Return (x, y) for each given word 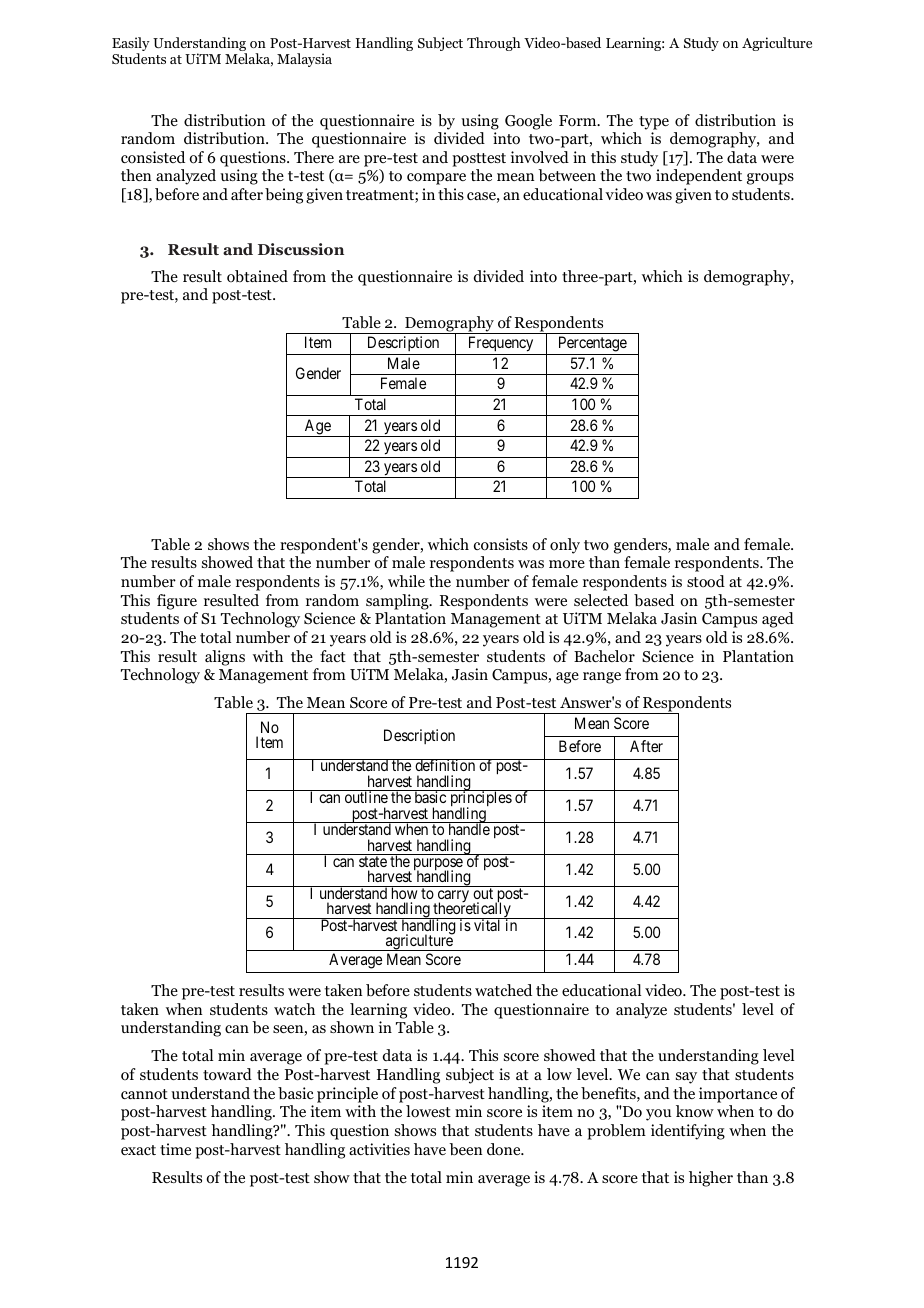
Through (494, 44)
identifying (688, 1132)
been (466, 1149)
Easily (131, 45)
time (175, 1149)
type (654, 123)
